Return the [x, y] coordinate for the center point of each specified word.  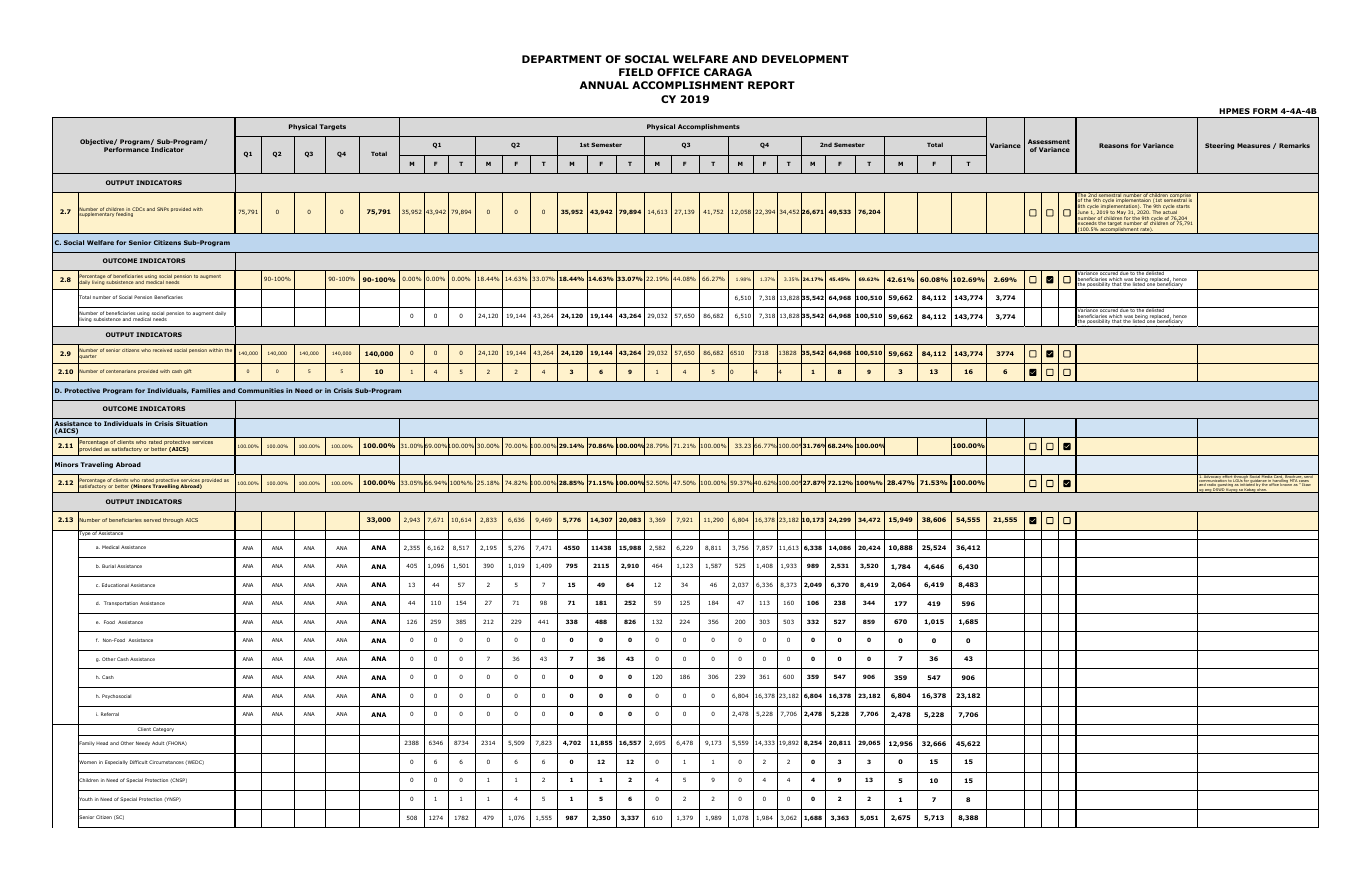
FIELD [636, 72]
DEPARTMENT [562, 59]
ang [1208, 491]
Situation [192, 423]
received [162, 350]
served [152, 520]
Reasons [1113, 145]
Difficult [139, 762]
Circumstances [166, 762]
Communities [261, 390]
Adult [158, 743]
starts [1183, 208]
